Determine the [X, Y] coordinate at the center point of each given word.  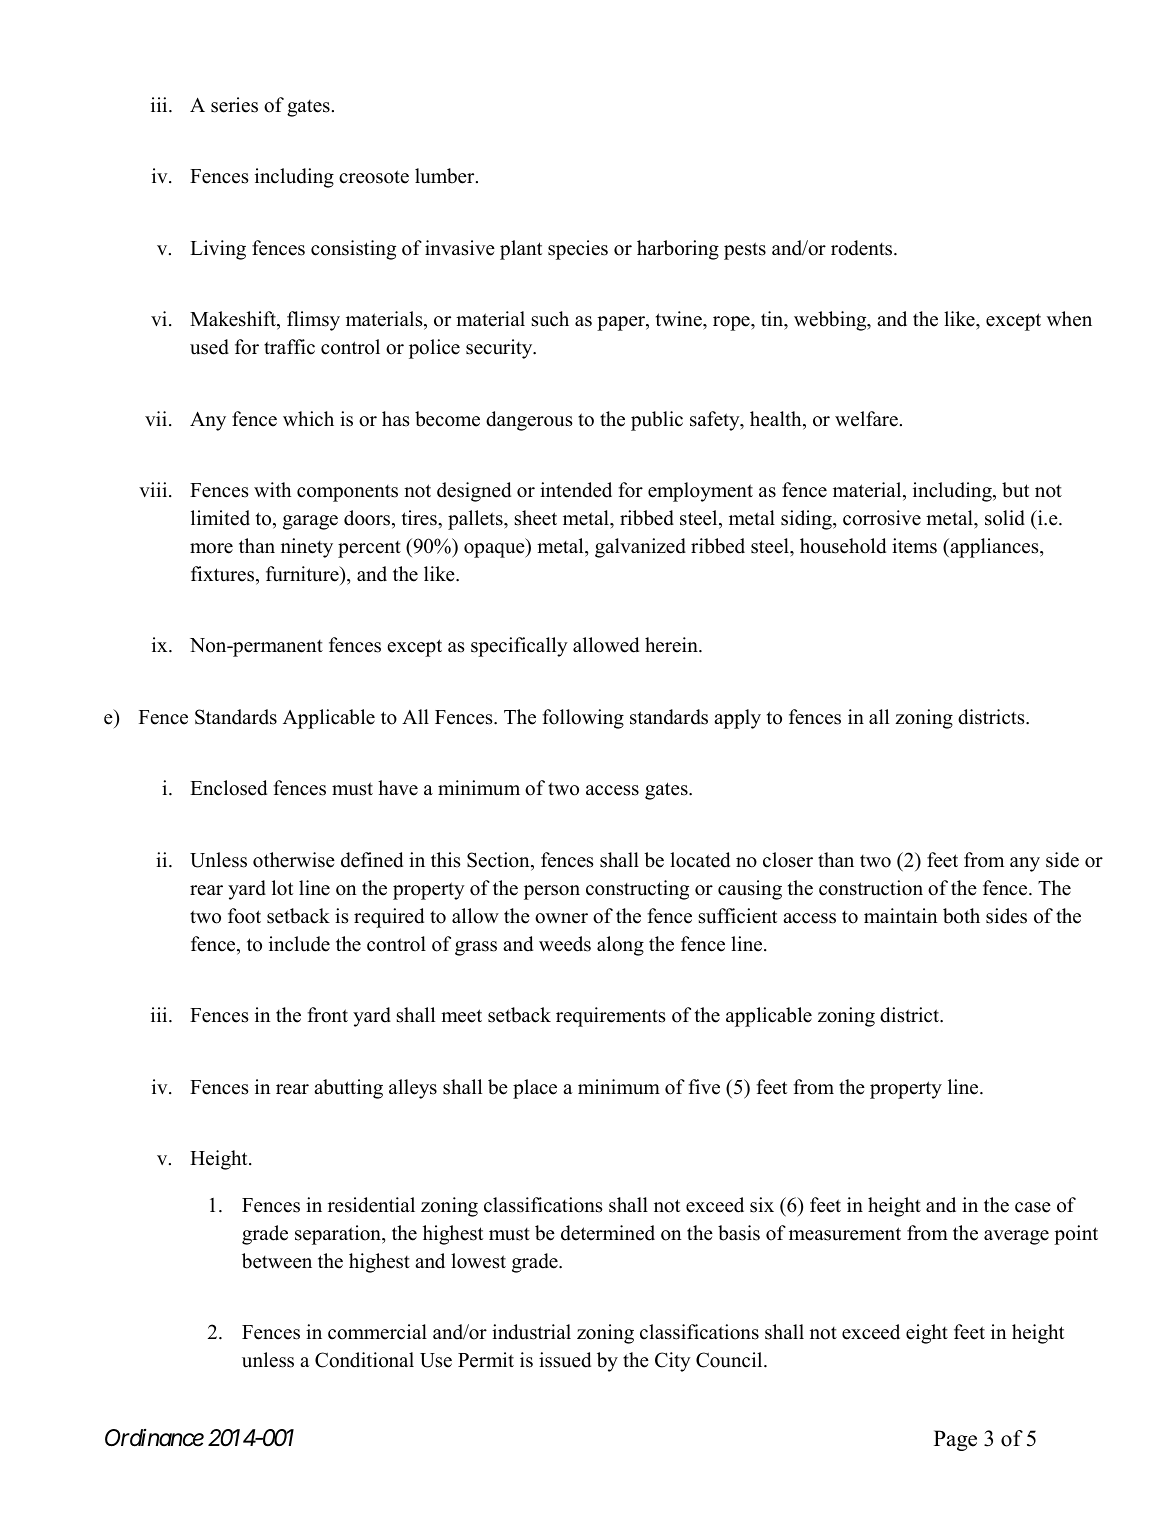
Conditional [364, 1360]
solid [1005, 518]
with [272, 489]
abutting [348, 1089]
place [535, 1089]
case [1033, 1207]
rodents [863, 248]
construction [871, 888]
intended [576, 490]
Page [955, 1440]
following [583, 719]
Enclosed [228, 788]
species [578, 250]
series [234, 105]
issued [565, 1360]
